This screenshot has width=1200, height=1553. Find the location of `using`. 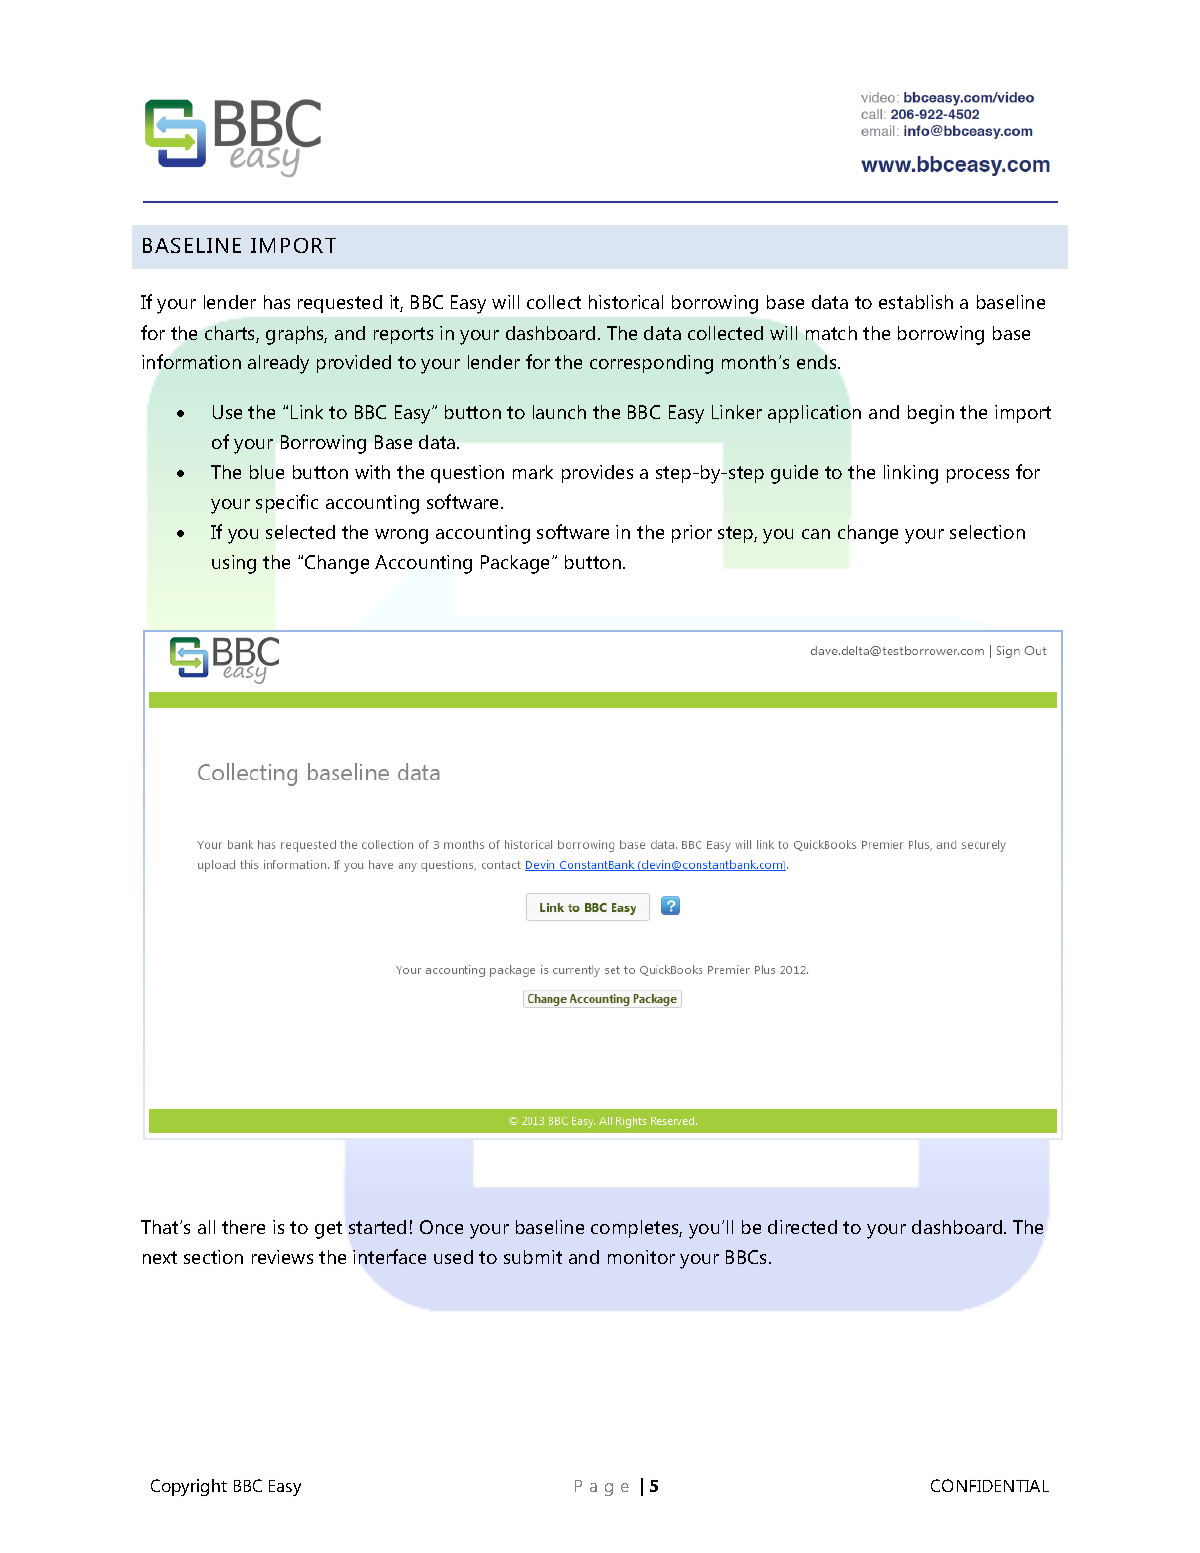

using is located at coordinates (234, 564).
